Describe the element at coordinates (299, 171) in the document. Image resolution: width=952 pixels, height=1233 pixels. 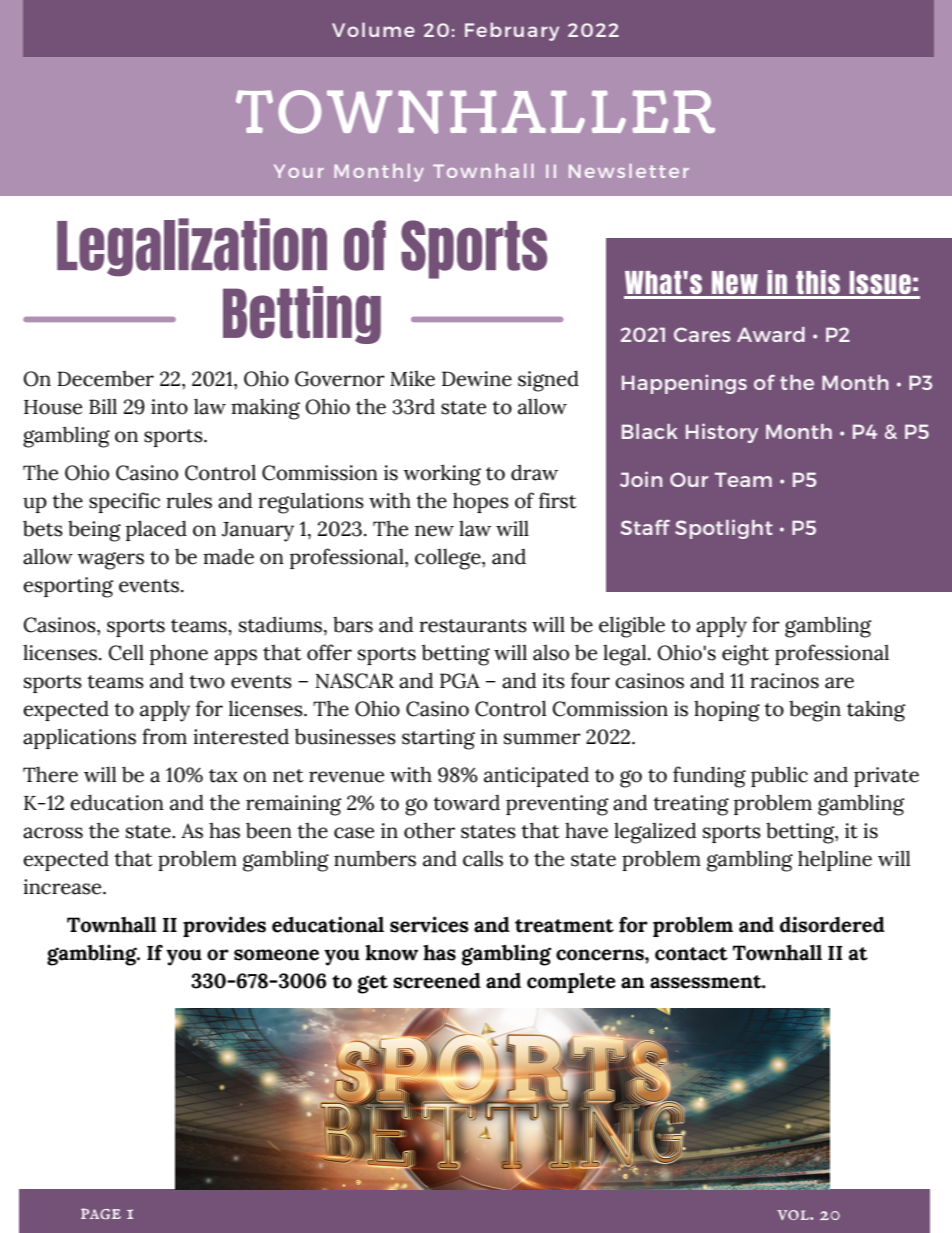
I see `Your` at that location.
